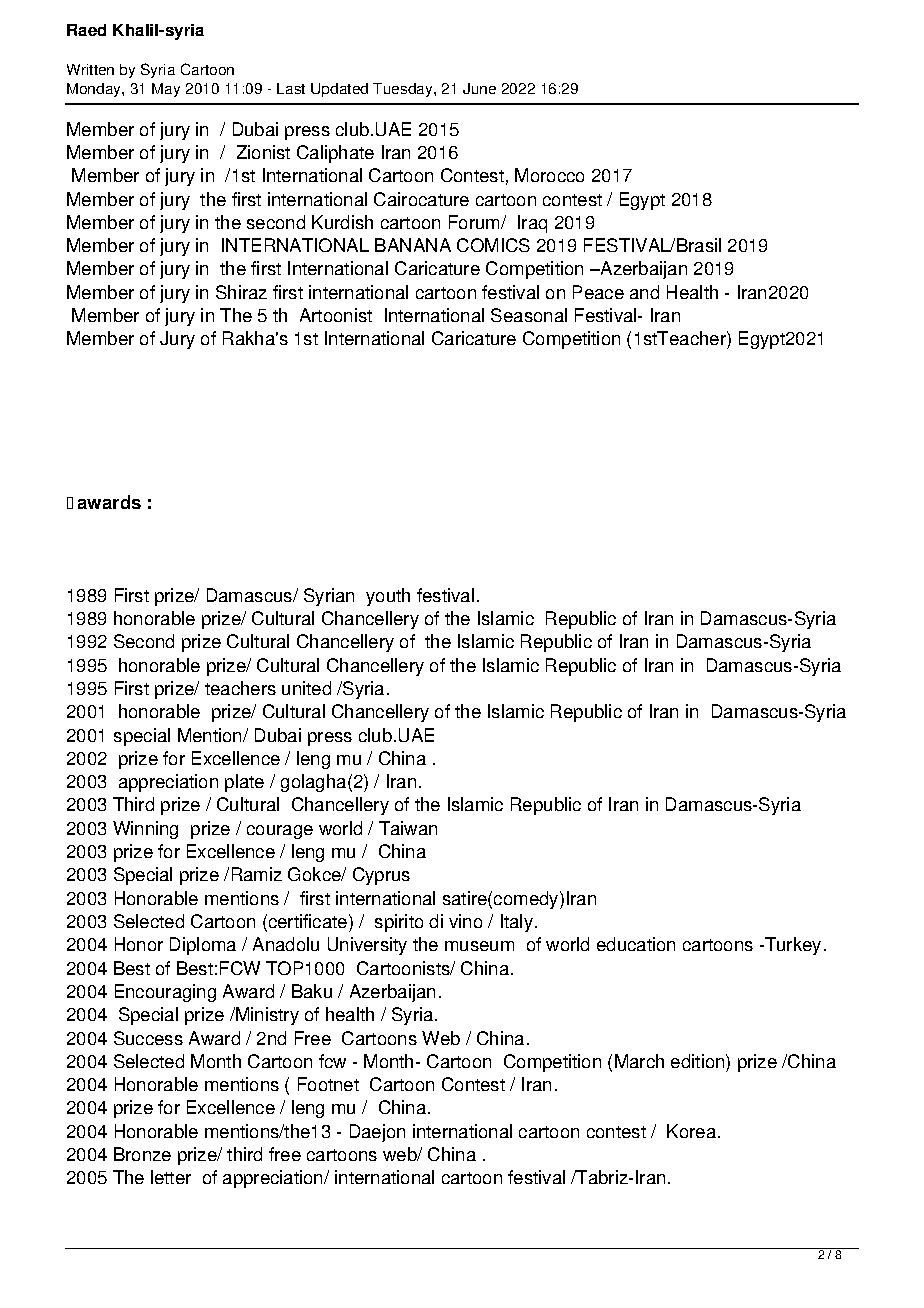 The height and width of the page is (1308, 924). Describe the element at coordinates (549, 175) in the page. I see `Morocco` at that location.
